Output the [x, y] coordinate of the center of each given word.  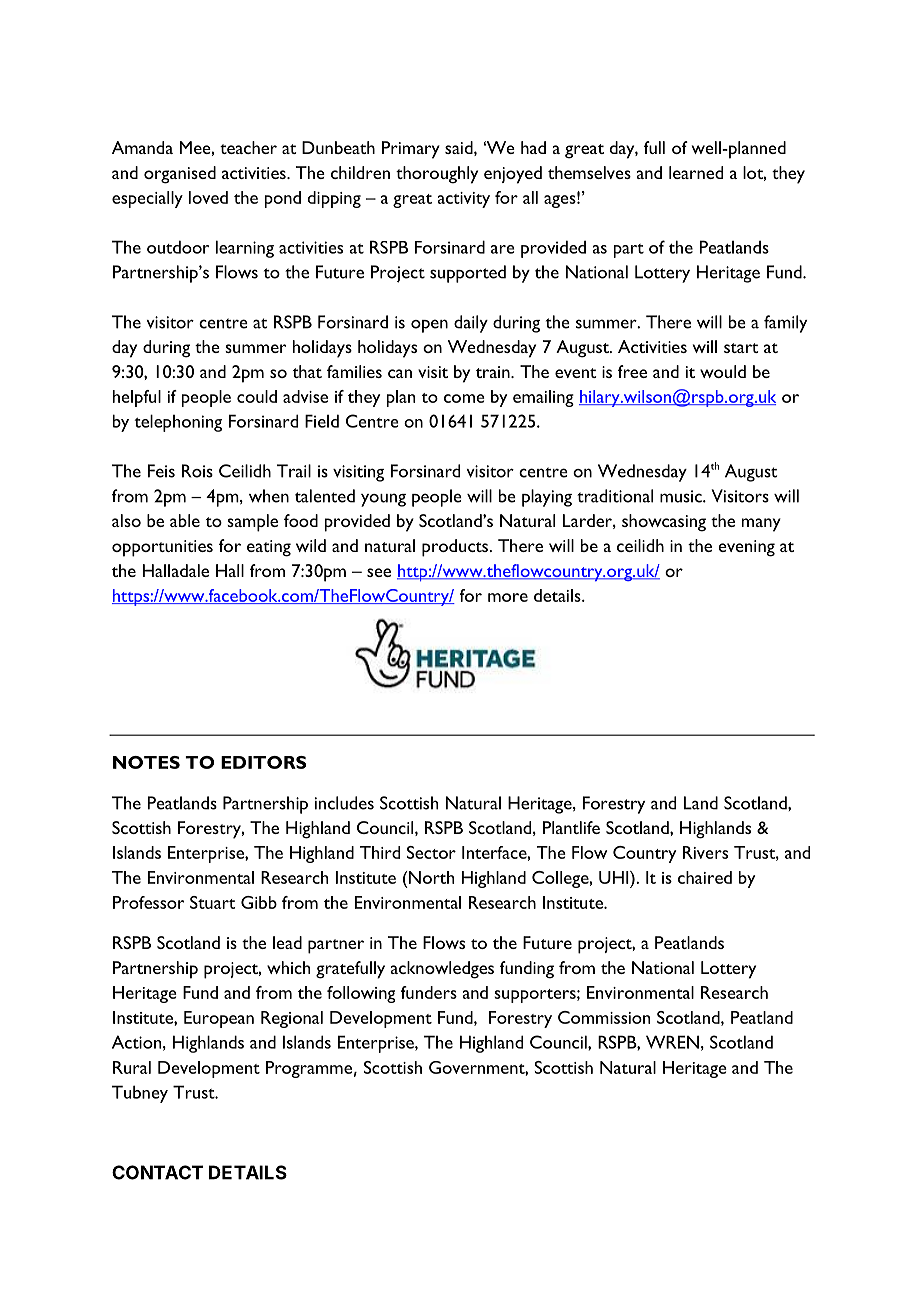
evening [746, 548]
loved [208, 197]
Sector [431, 852]
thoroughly [437, 175]
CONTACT [157, 1172]
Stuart [212, 902]
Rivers [705, 852]
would [723, 371]
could [257, 396]
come [464, 398]
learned [696, 172]
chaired [705, 877]
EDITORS [263, 762]
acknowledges [442, 970]
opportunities [162, 548]
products [456, 548]
